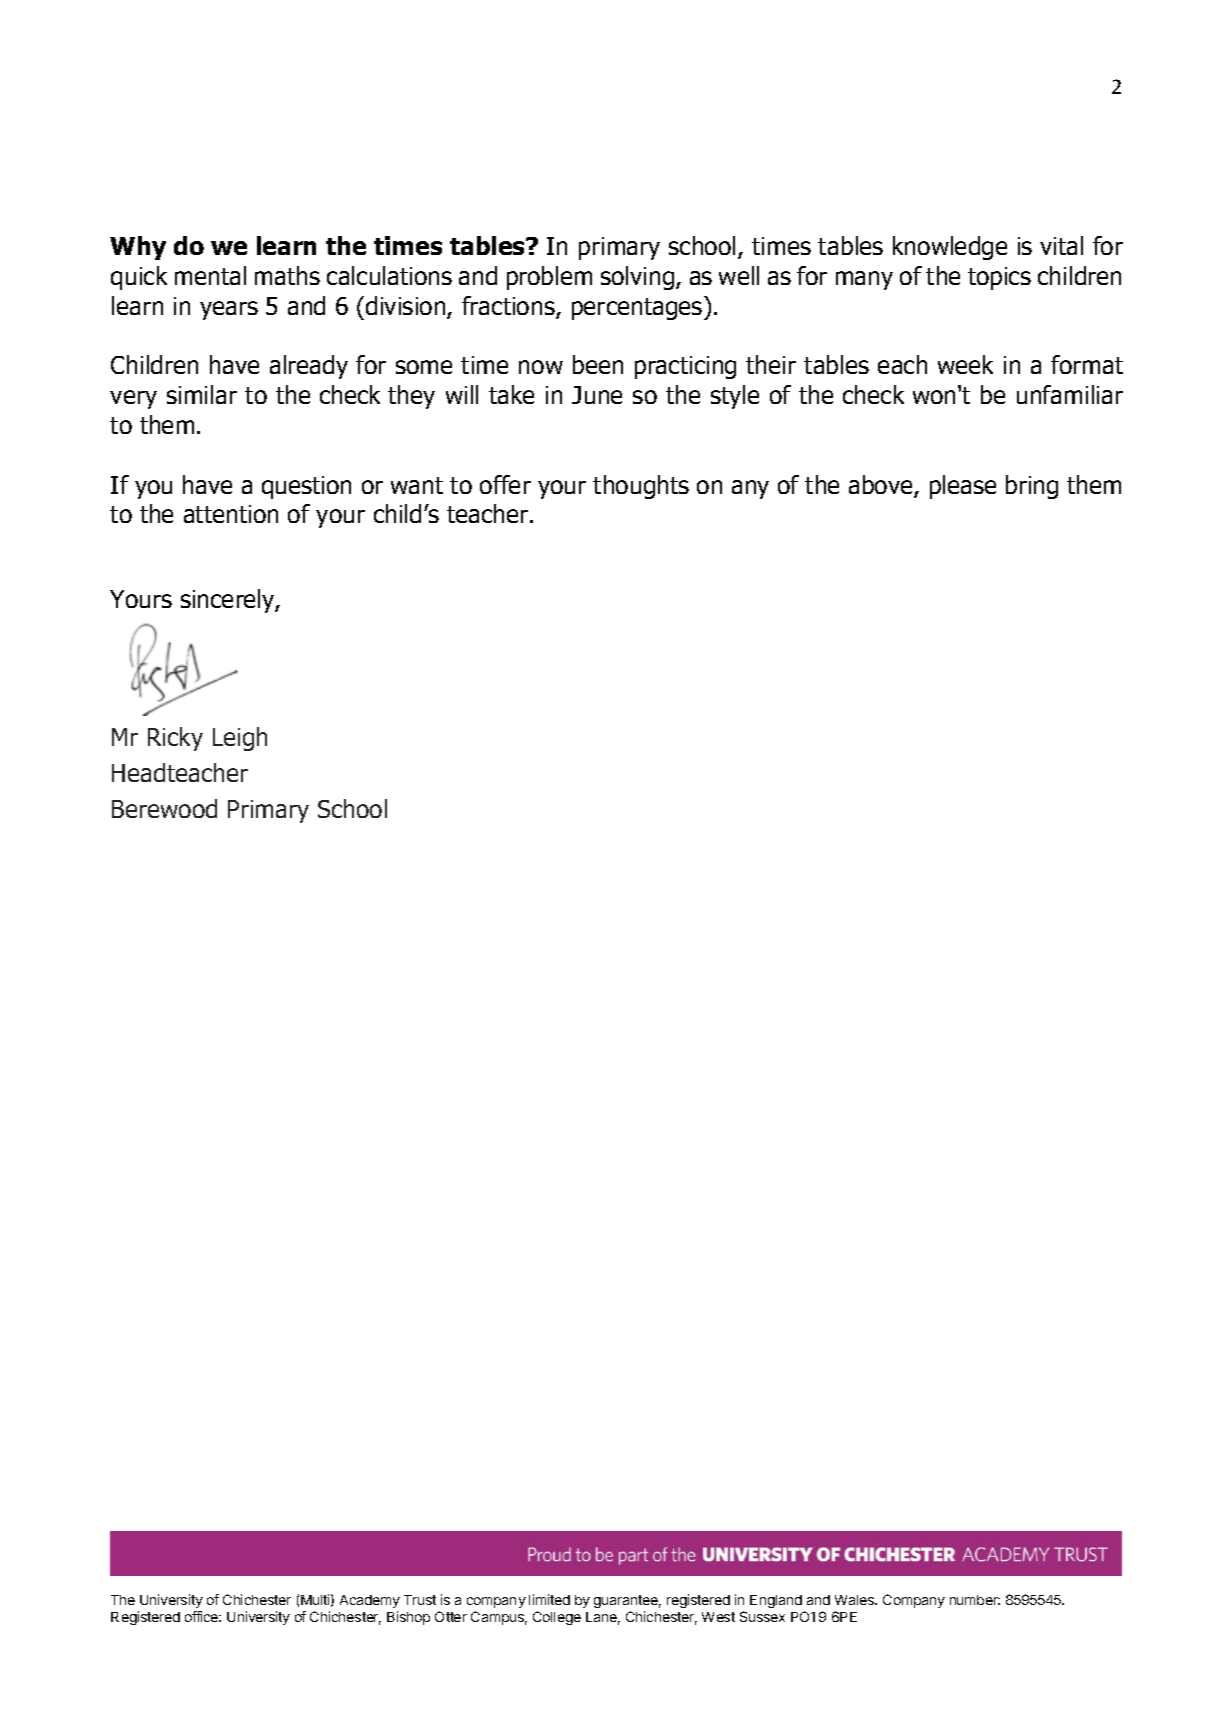  I want to click on Leigh, so click(240, 739).
